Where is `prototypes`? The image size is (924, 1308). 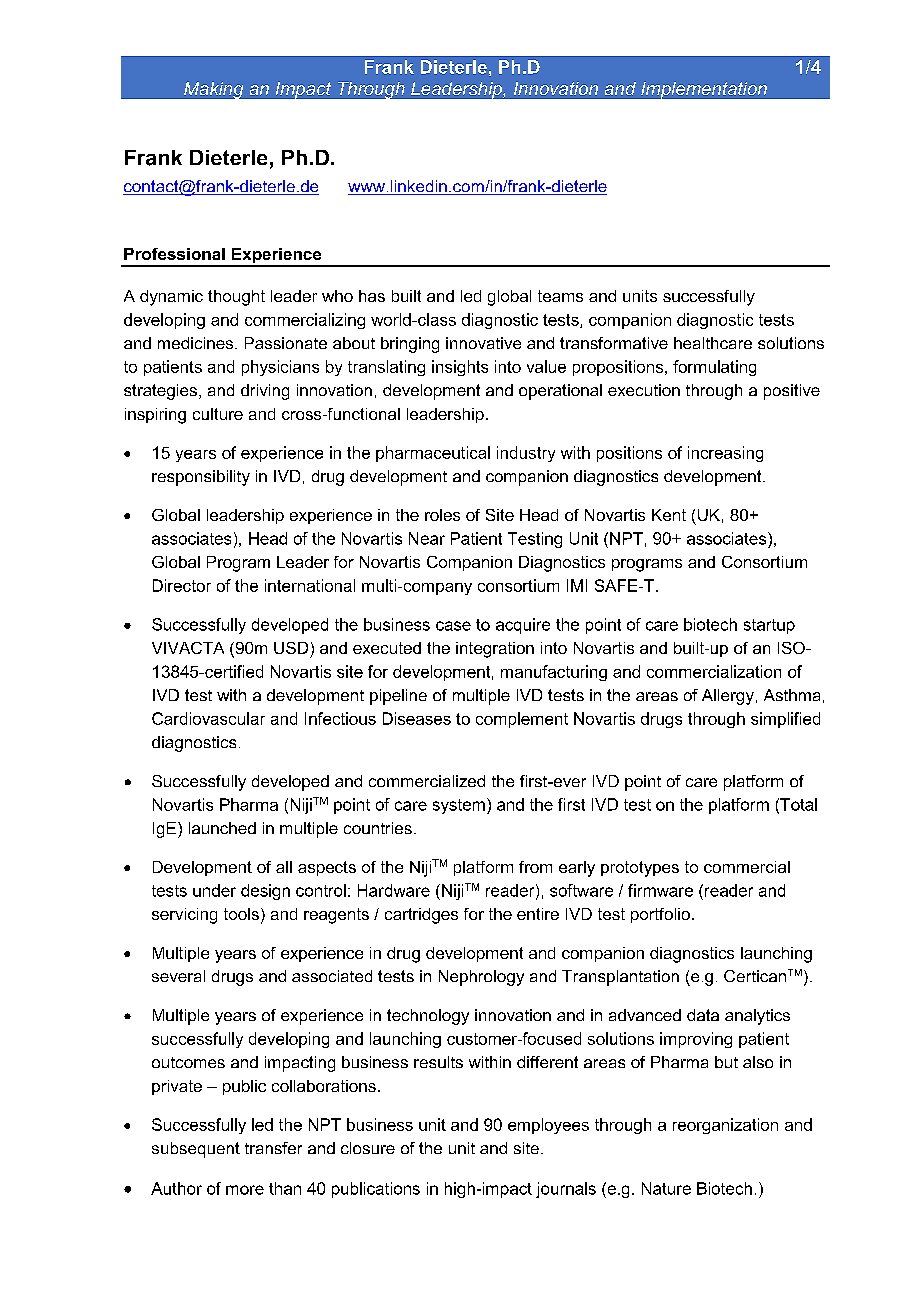
prototypes is located at coordinates (640, 869).
